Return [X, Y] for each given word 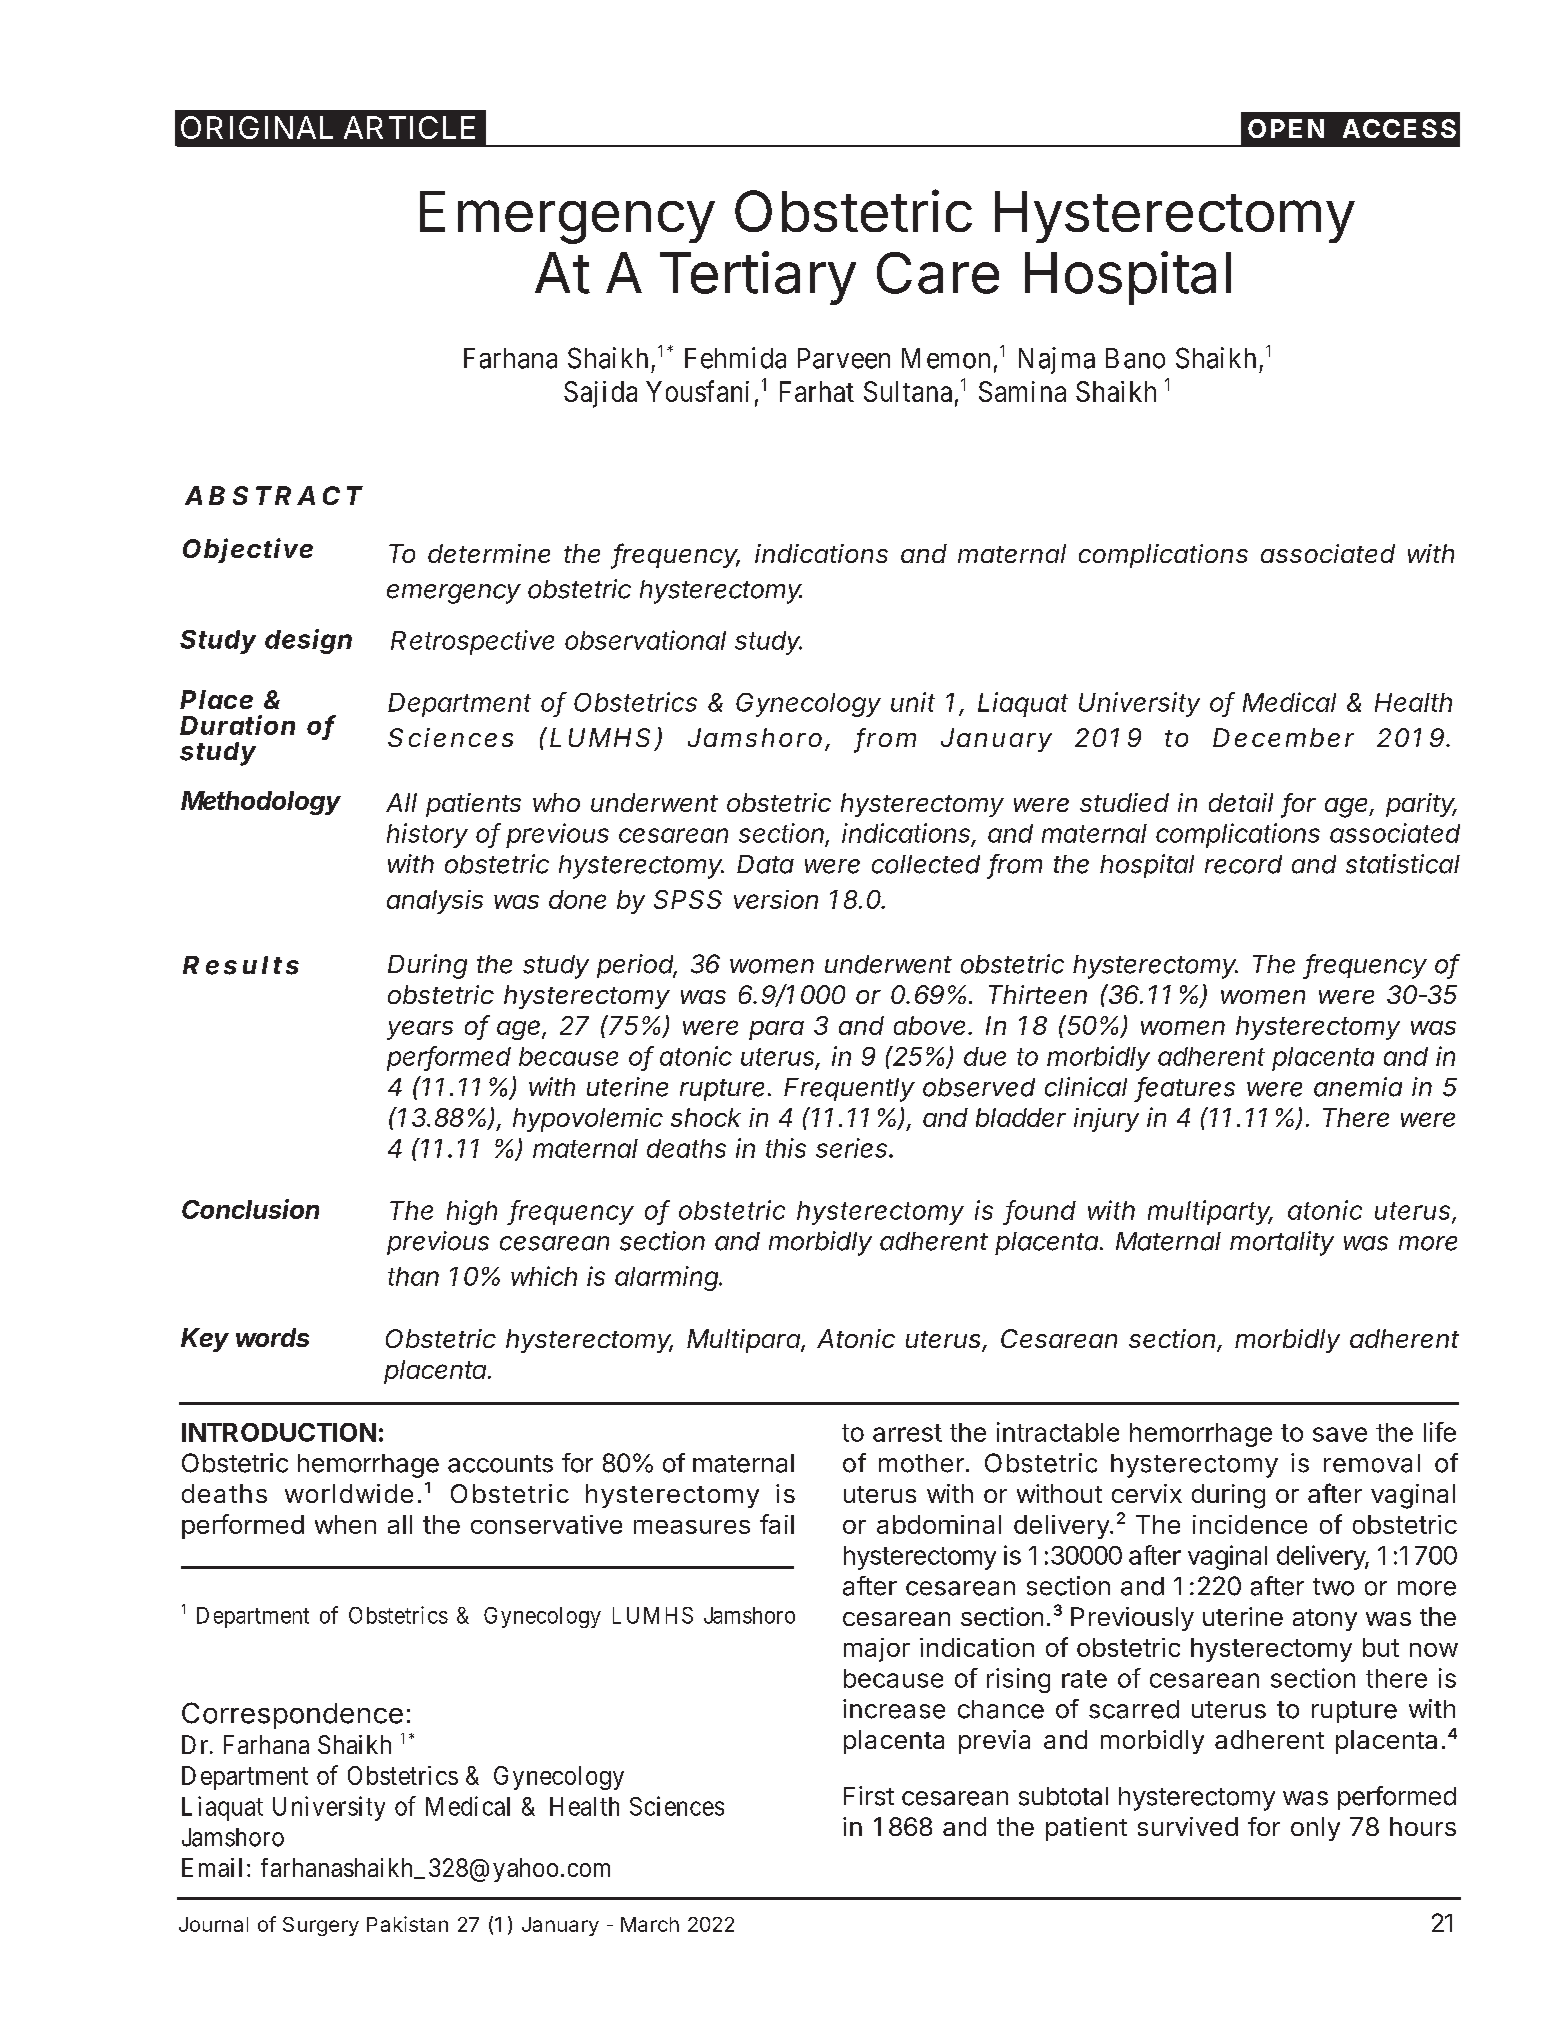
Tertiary [758, 278]
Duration [237, 725]
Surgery [321, 1926]
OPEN [1286, 128]
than [413, 1276]
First [869, 1796]
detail [1241, 802]
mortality [1282, 1243]
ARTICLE [409, 127]
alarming [668, 1278]
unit [913, 702]
